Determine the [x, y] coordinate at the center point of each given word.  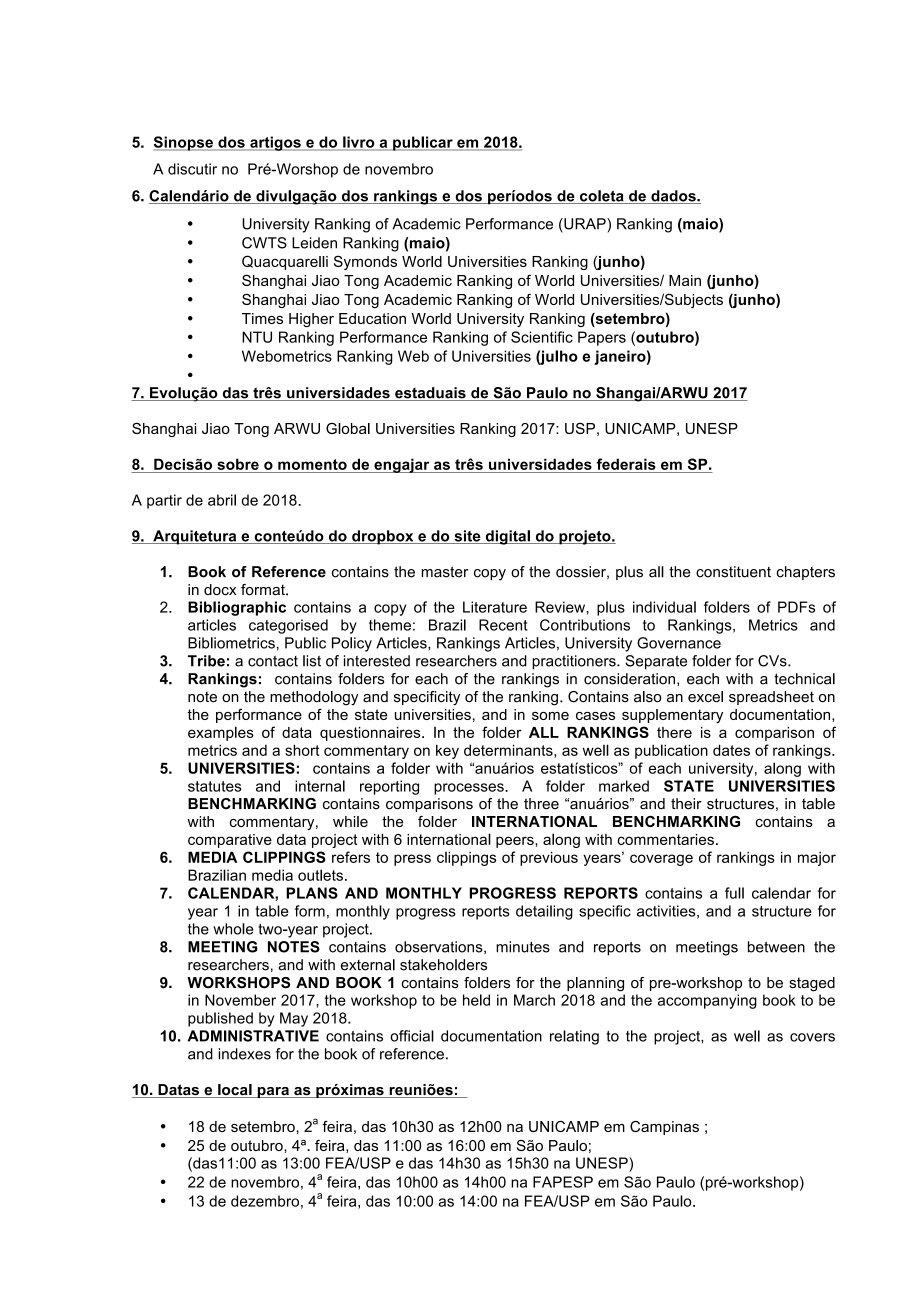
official [412, 1036]
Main [685, 280]
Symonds [365, 262]
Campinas [664, 1128]
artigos [275, 143]
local [235, 1091]
